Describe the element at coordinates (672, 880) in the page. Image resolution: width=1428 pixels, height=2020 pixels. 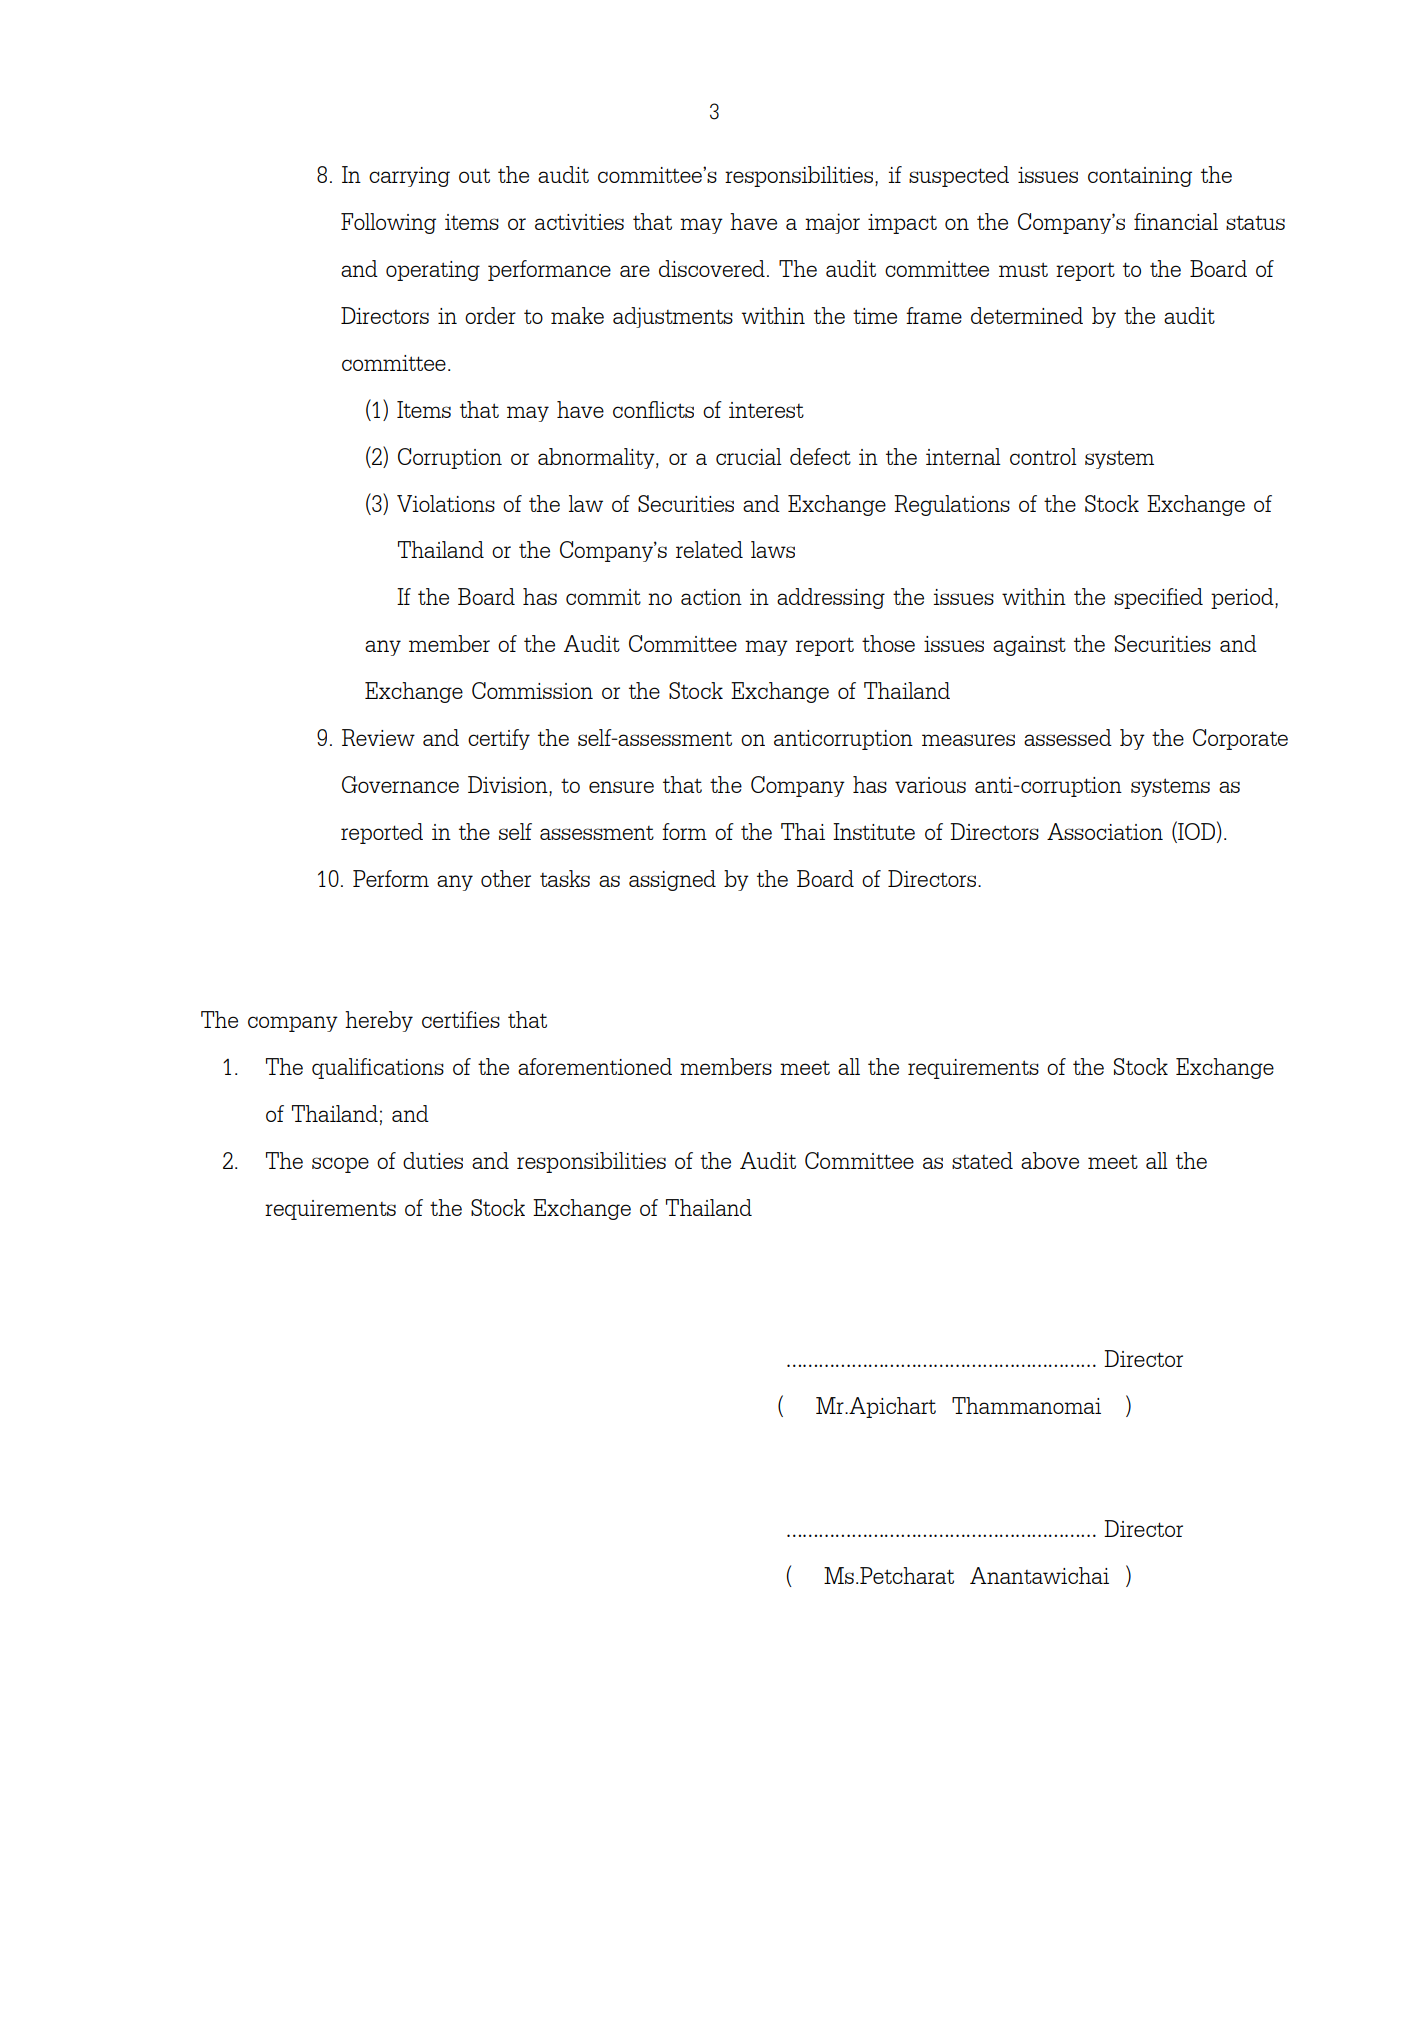
I see `assigned` at that location.
